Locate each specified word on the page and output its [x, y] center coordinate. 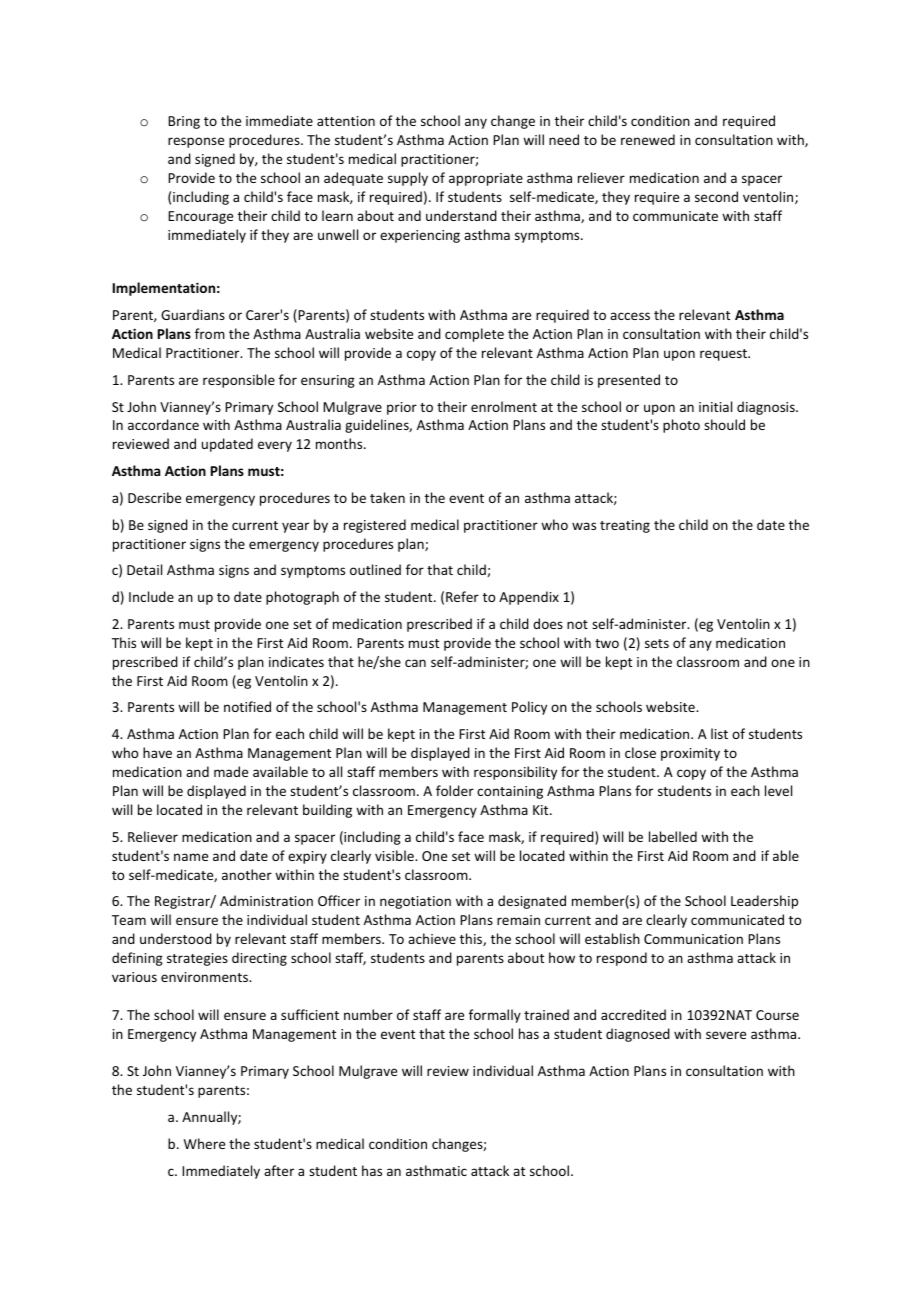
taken [387, 497]
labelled [673, 836]
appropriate [486, 179]
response [196, 142]
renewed [648, 139]
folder [455, 790]
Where [204, 1143]
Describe [154, 497]
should [724, 424]
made [231, 771]
